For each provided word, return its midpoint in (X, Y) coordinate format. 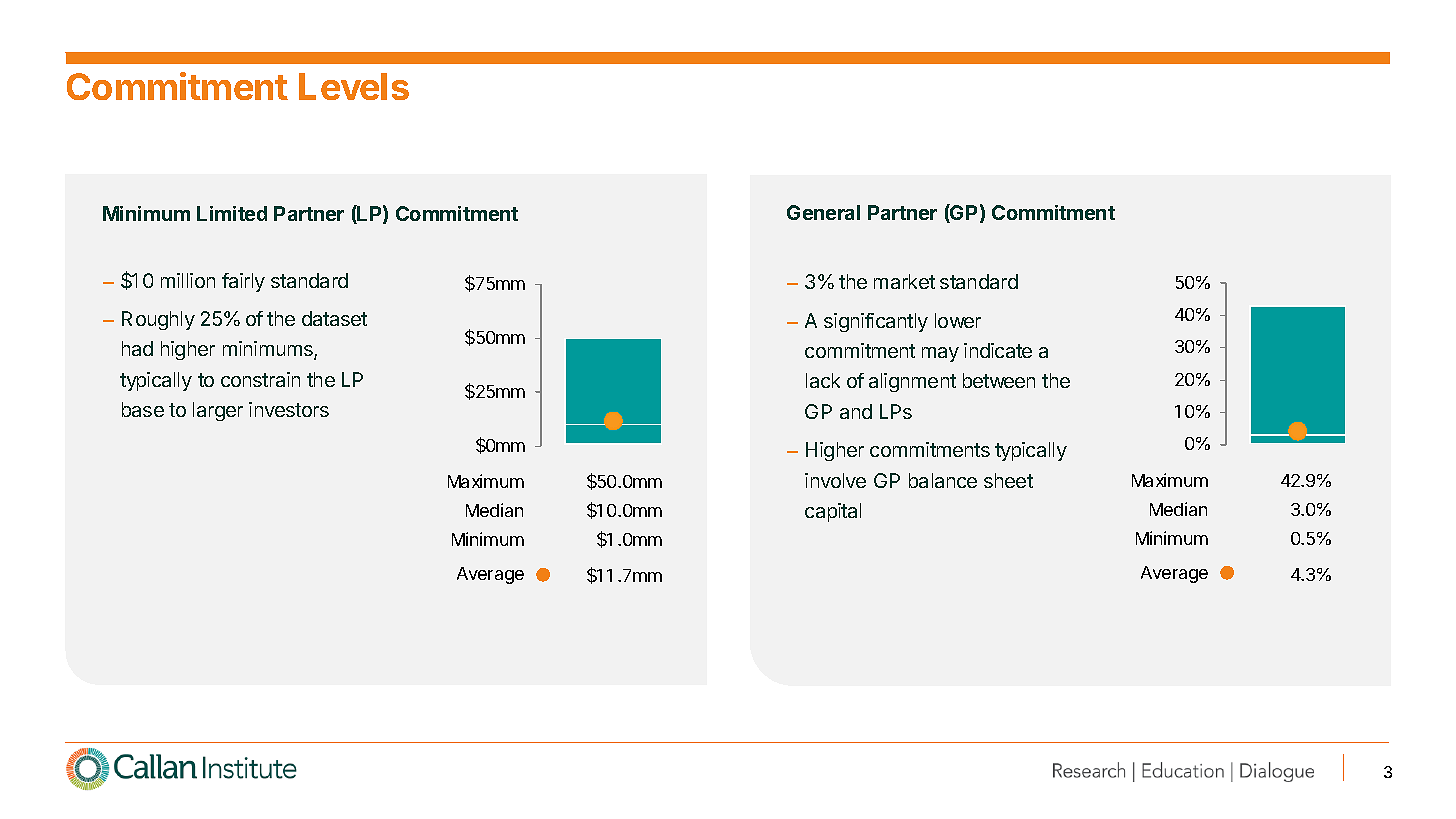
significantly (876, 322)
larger (218, 411)
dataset (334, 318)
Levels (354, 86)
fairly (243, 282)
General (823, 212)
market (904, 281)
